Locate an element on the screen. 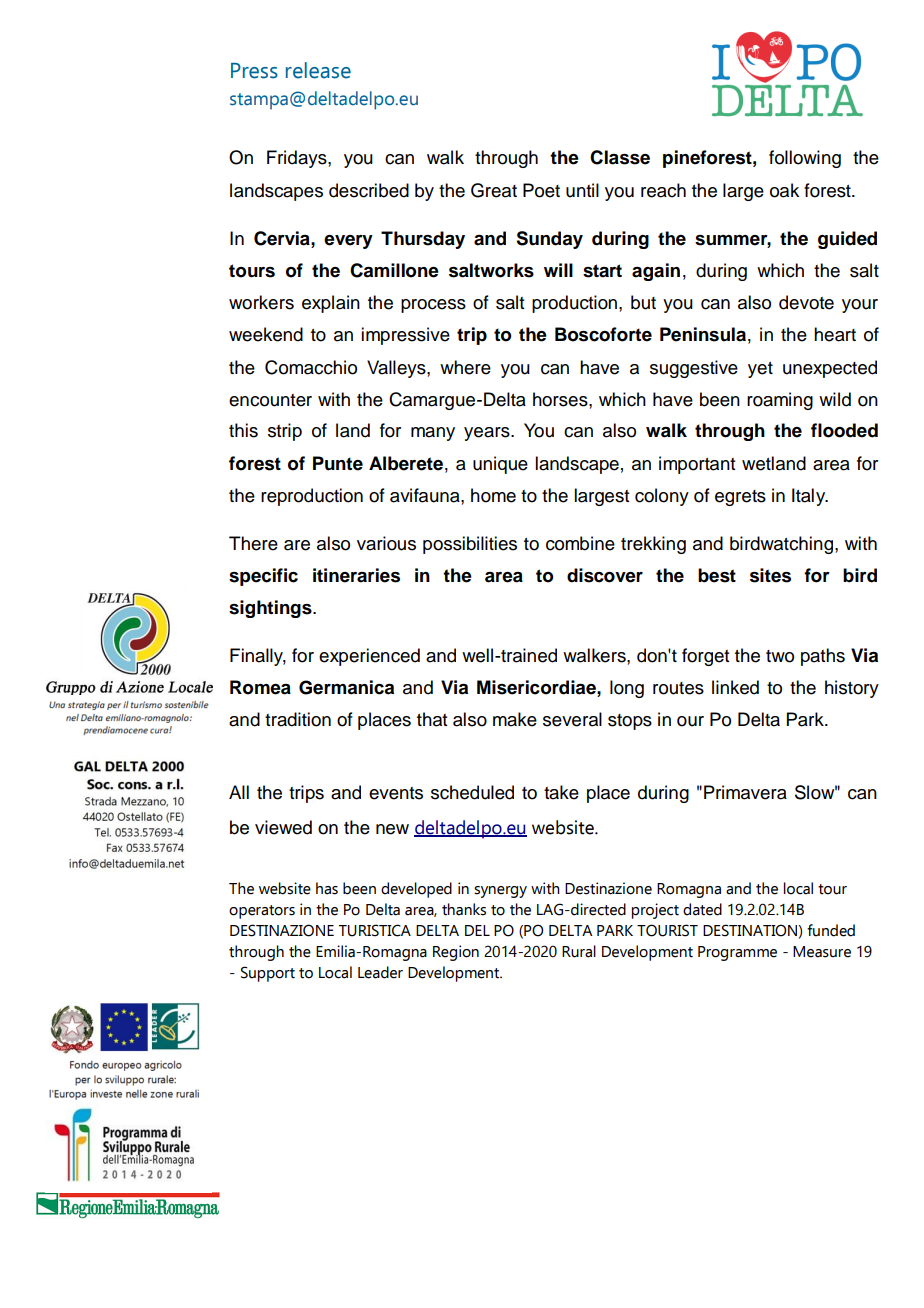 Image resolution: width=924 pixels, height=1308 pixels. release is located at coordinates (318, 70).
